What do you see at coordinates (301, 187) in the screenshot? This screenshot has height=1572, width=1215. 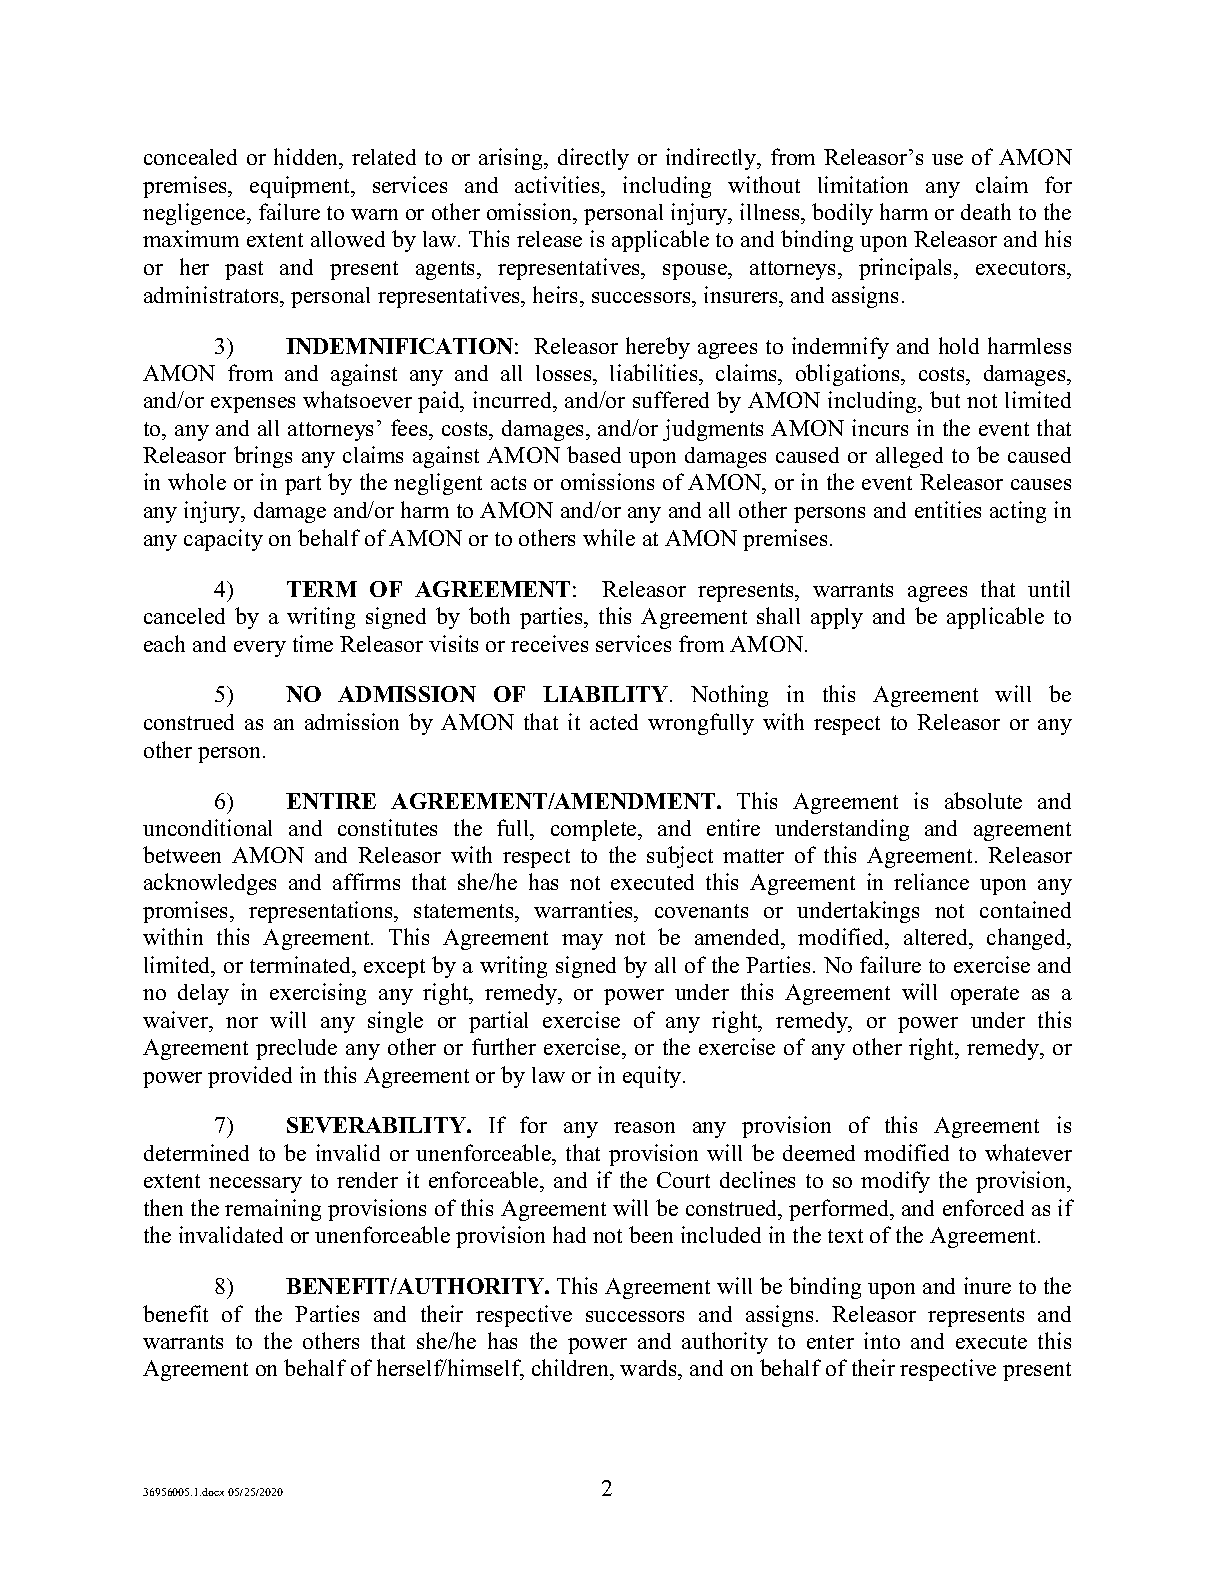 I see `equipment` at bounding box center [301, 187].
